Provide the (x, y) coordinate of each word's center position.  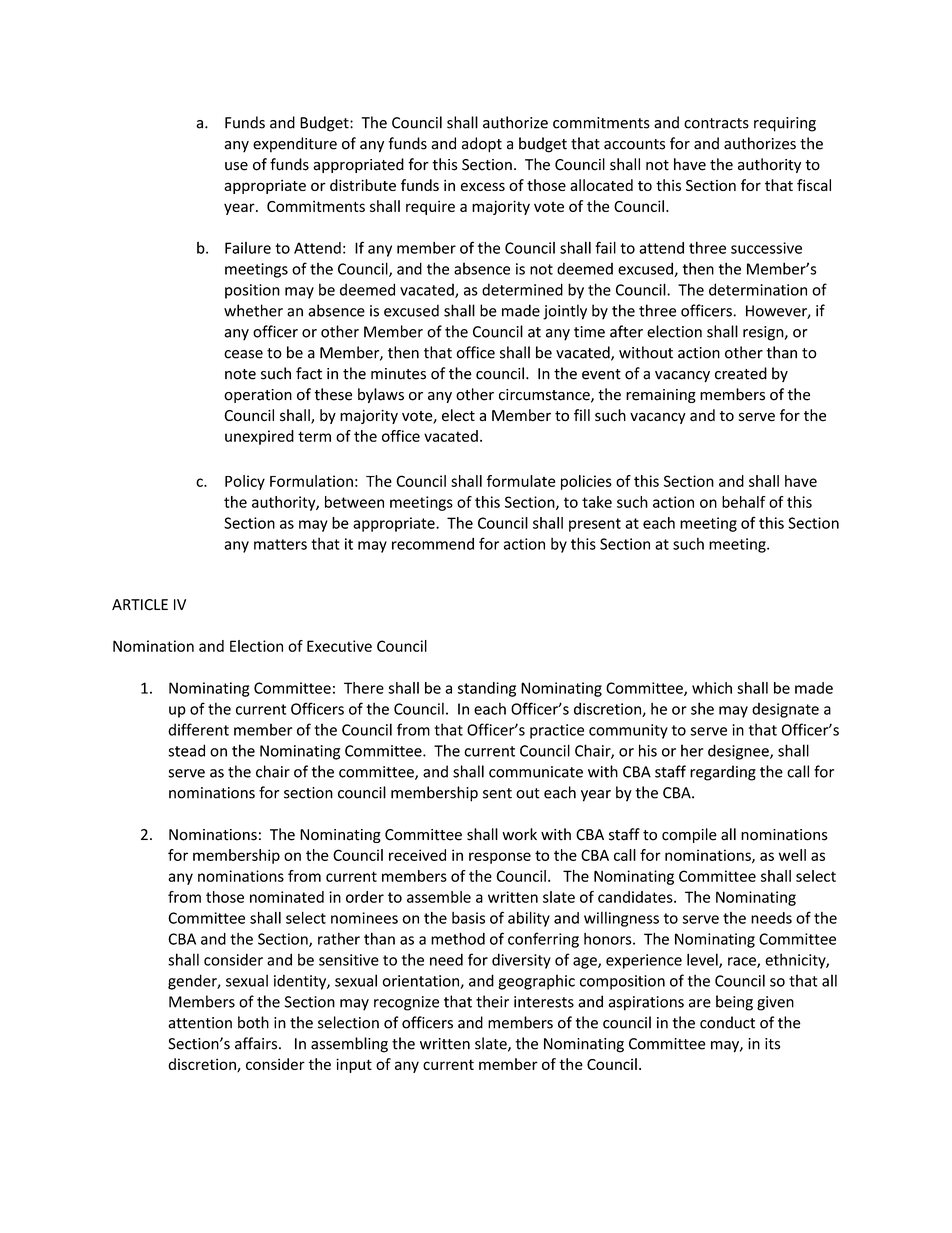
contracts (716, 123)
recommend (433, 544)
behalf (744, 502)
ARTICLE (140, 605)
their (492, 1001)
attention (200, 1023)
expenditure (295, 144)
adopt (482, 145)
